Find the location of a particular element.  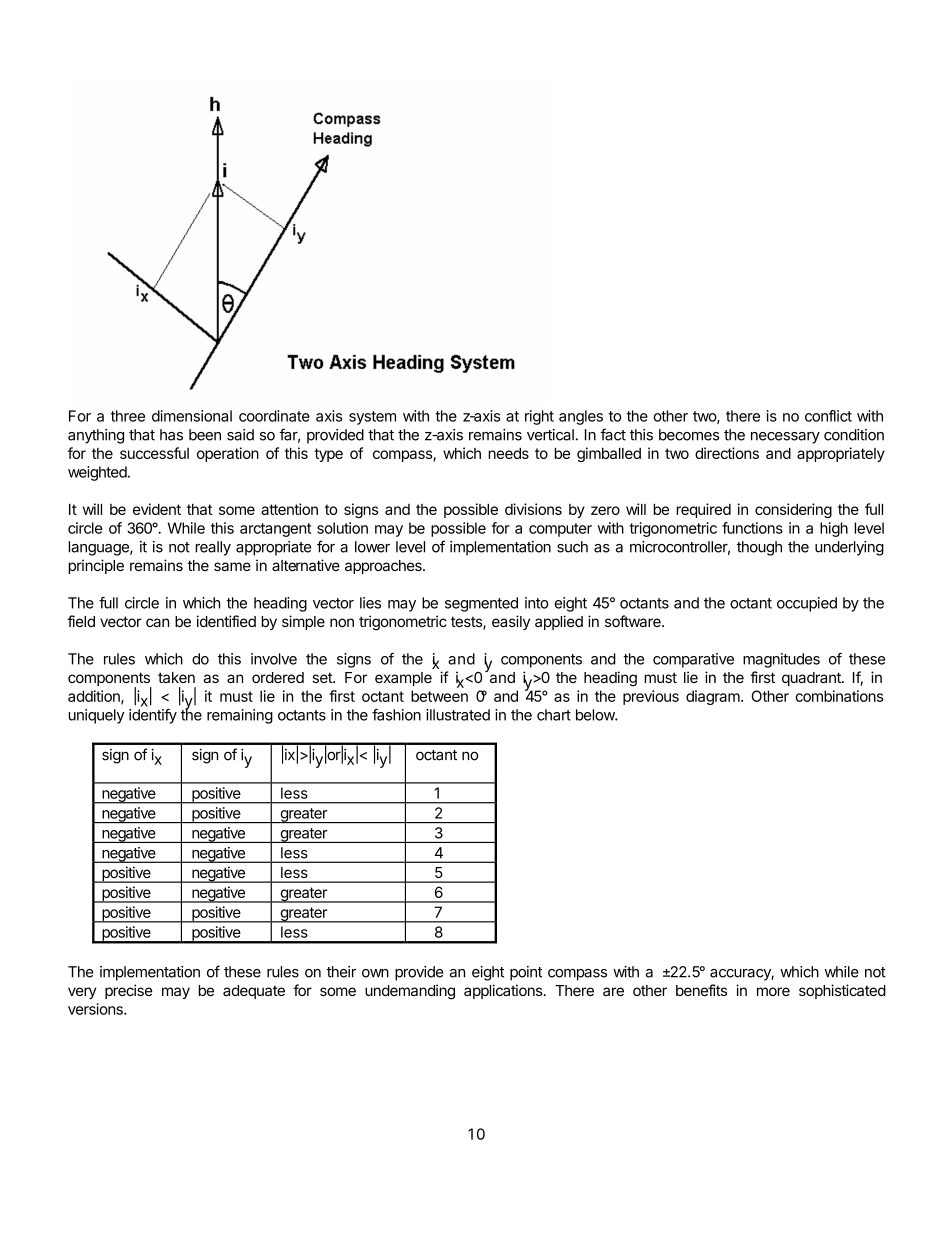

can is located at coordinates (157, 622).
